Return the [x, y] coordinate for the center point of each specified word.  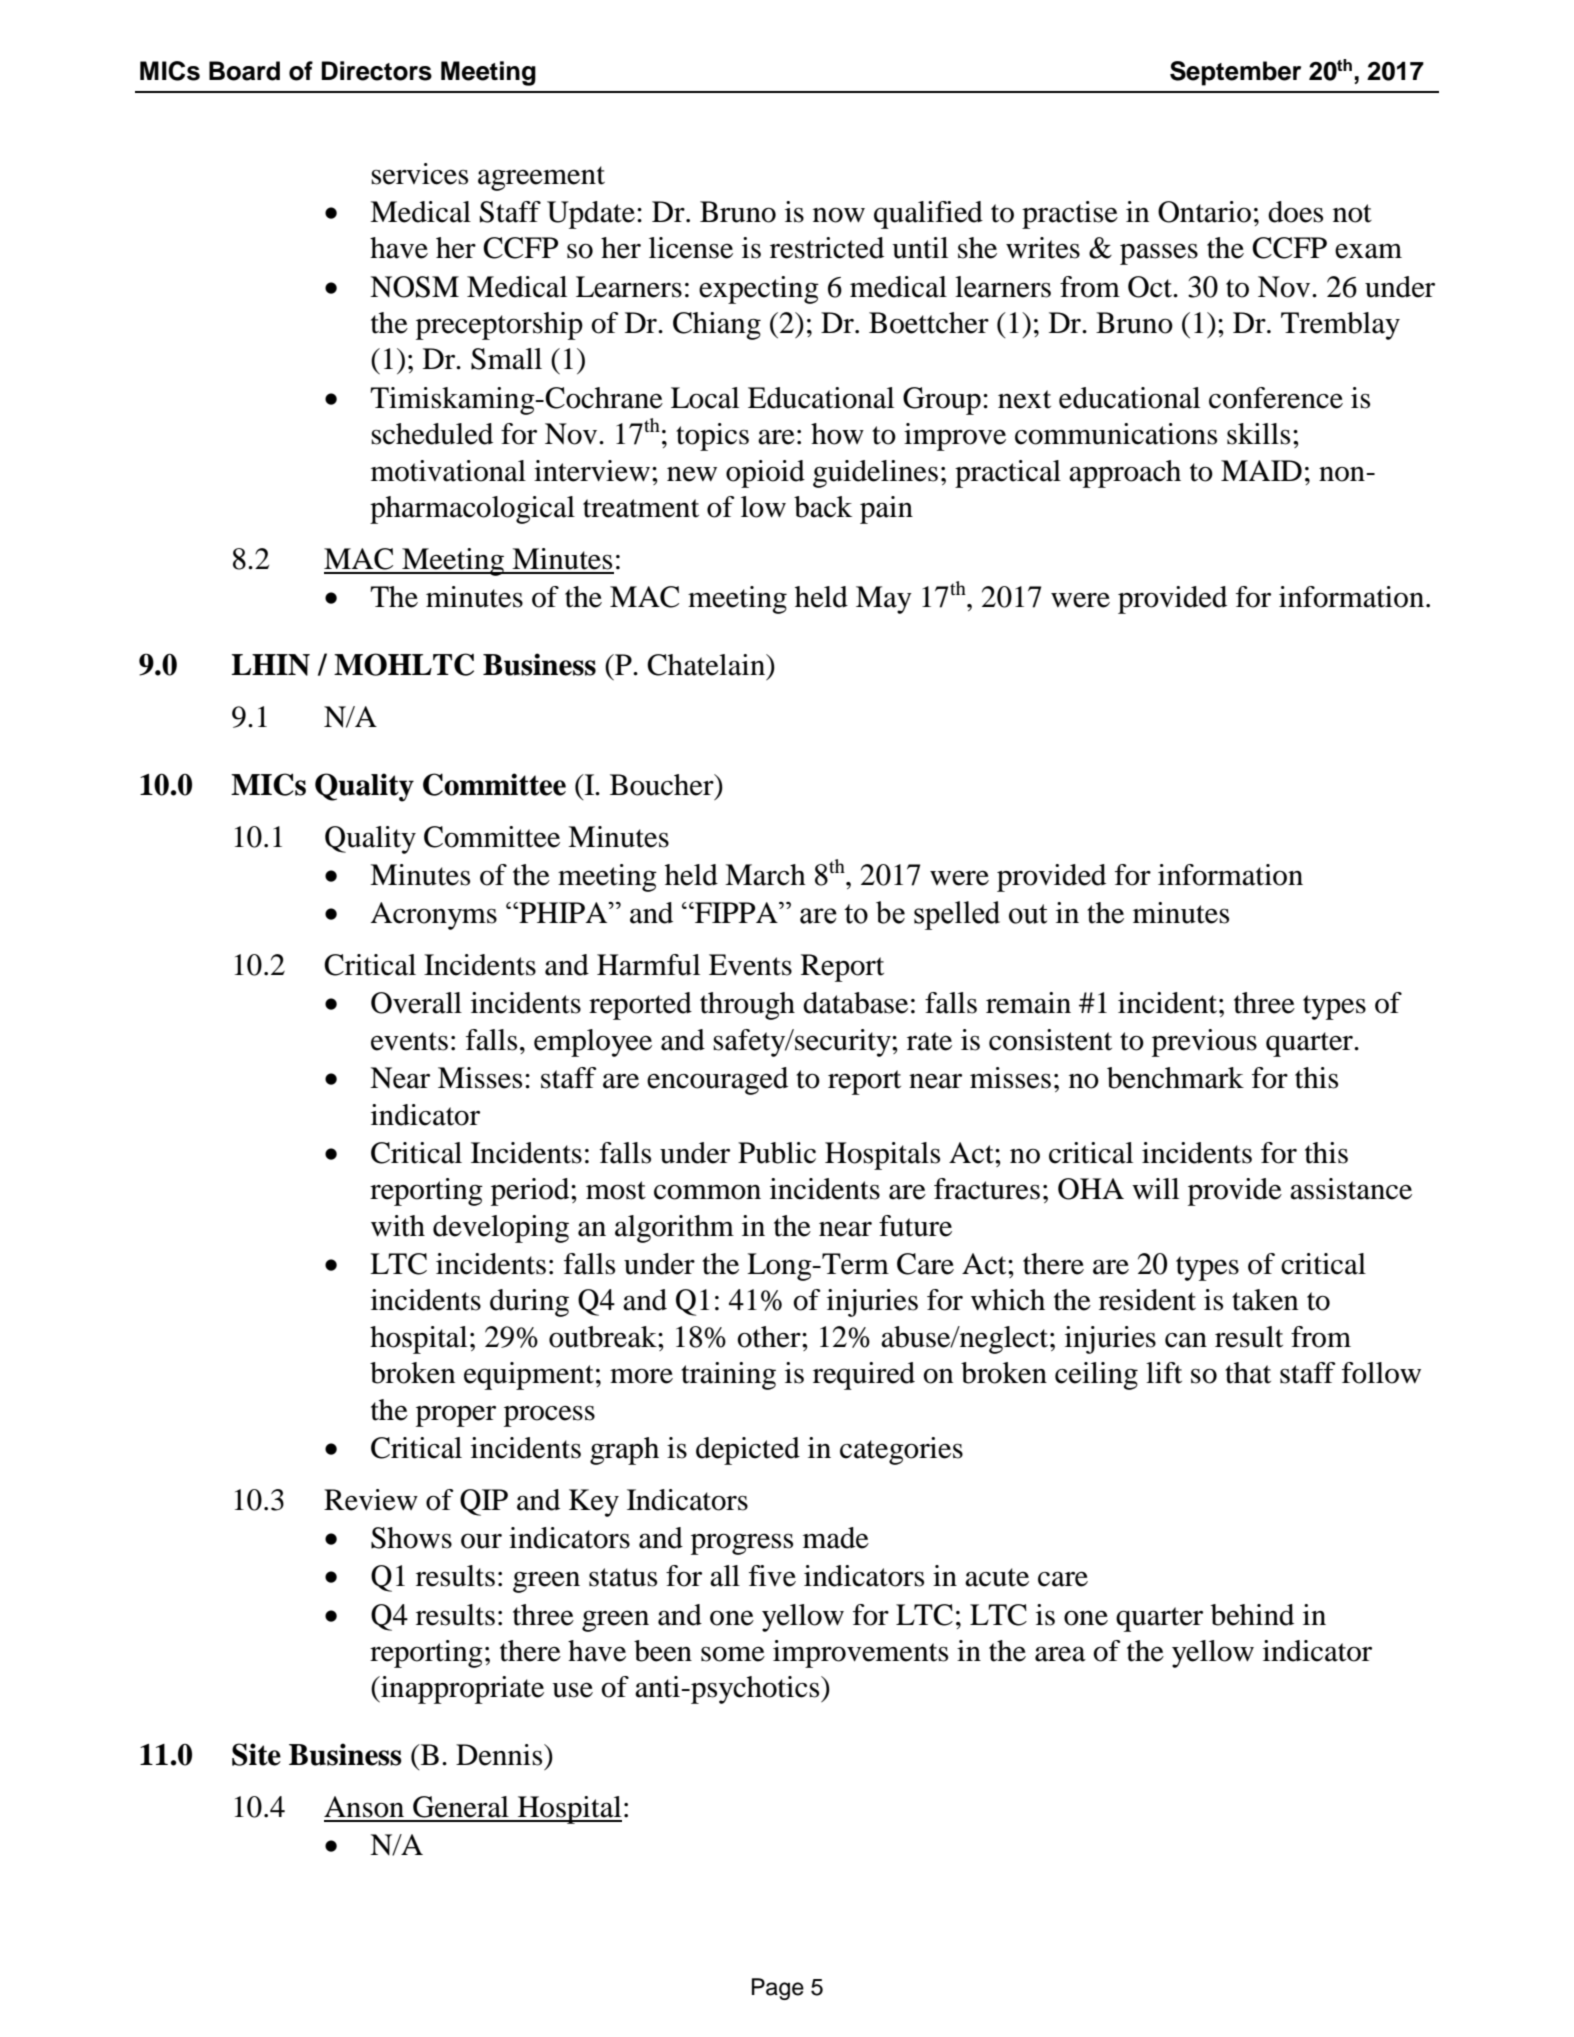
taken [1265, 1300]
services [419, 174]
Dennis [500, 1755]
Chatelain [707, 665]
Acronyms [433, 916]
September [1235, 73]
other [770, 1337]
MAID [1261, 470]
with [398, 1226]
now [839, 215]
